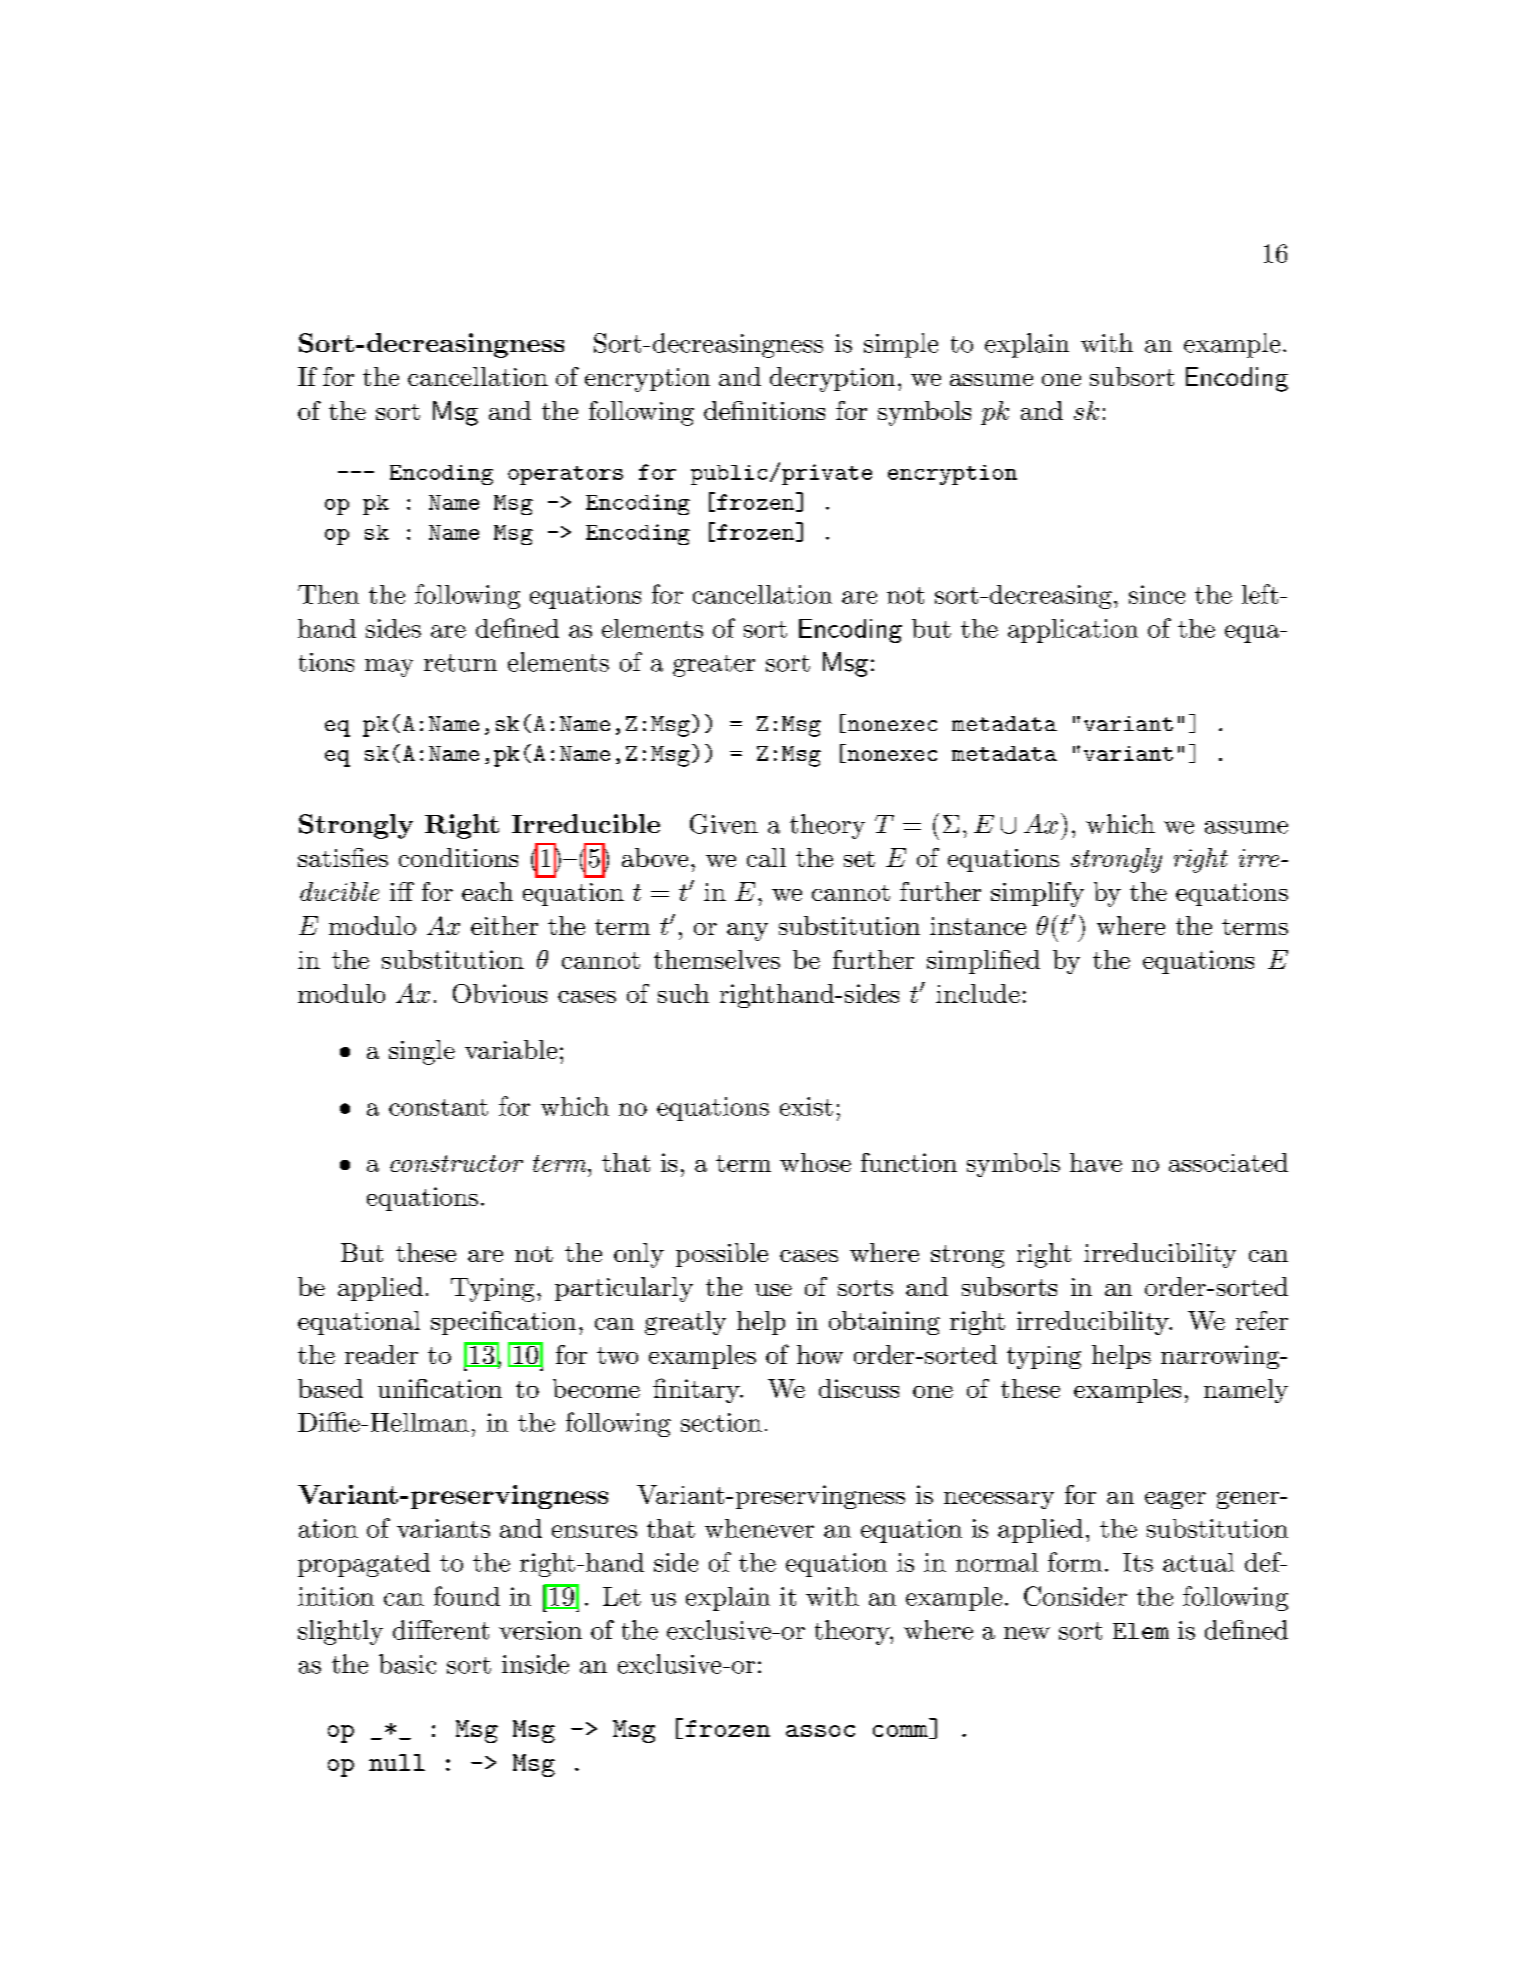 The width and height of the screenshot is (1532, 1982). I want to click on have, so click(1096, 1162).
